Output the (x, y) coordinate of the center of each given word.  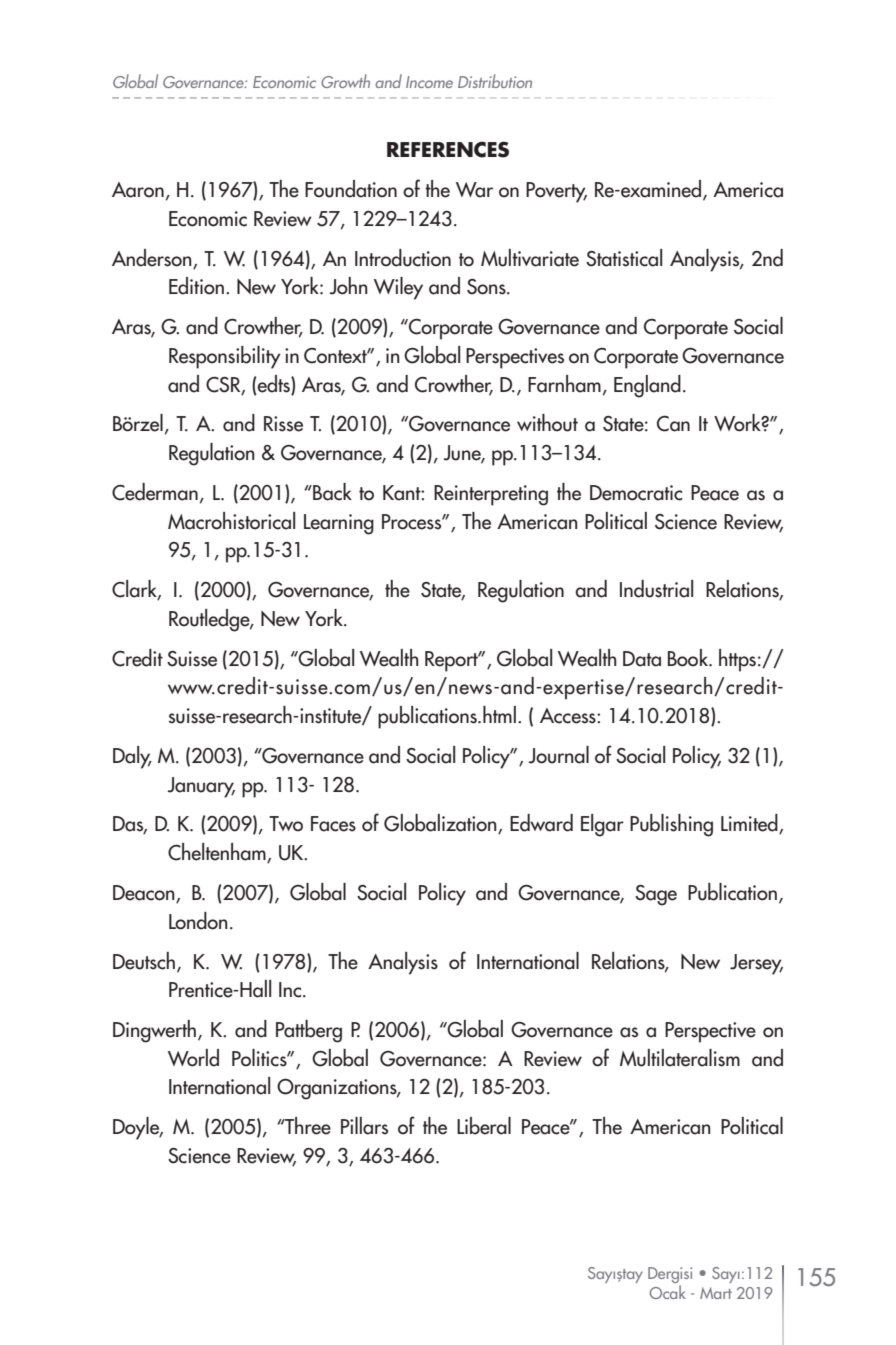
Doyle (137, 1128)
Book (689, 658)
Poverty (556, 192)
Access (569, 716)
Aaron (138, 190)
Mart (716, 1293)
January (201, 787)
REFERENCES (448, 149)
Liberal (484, 1126)
